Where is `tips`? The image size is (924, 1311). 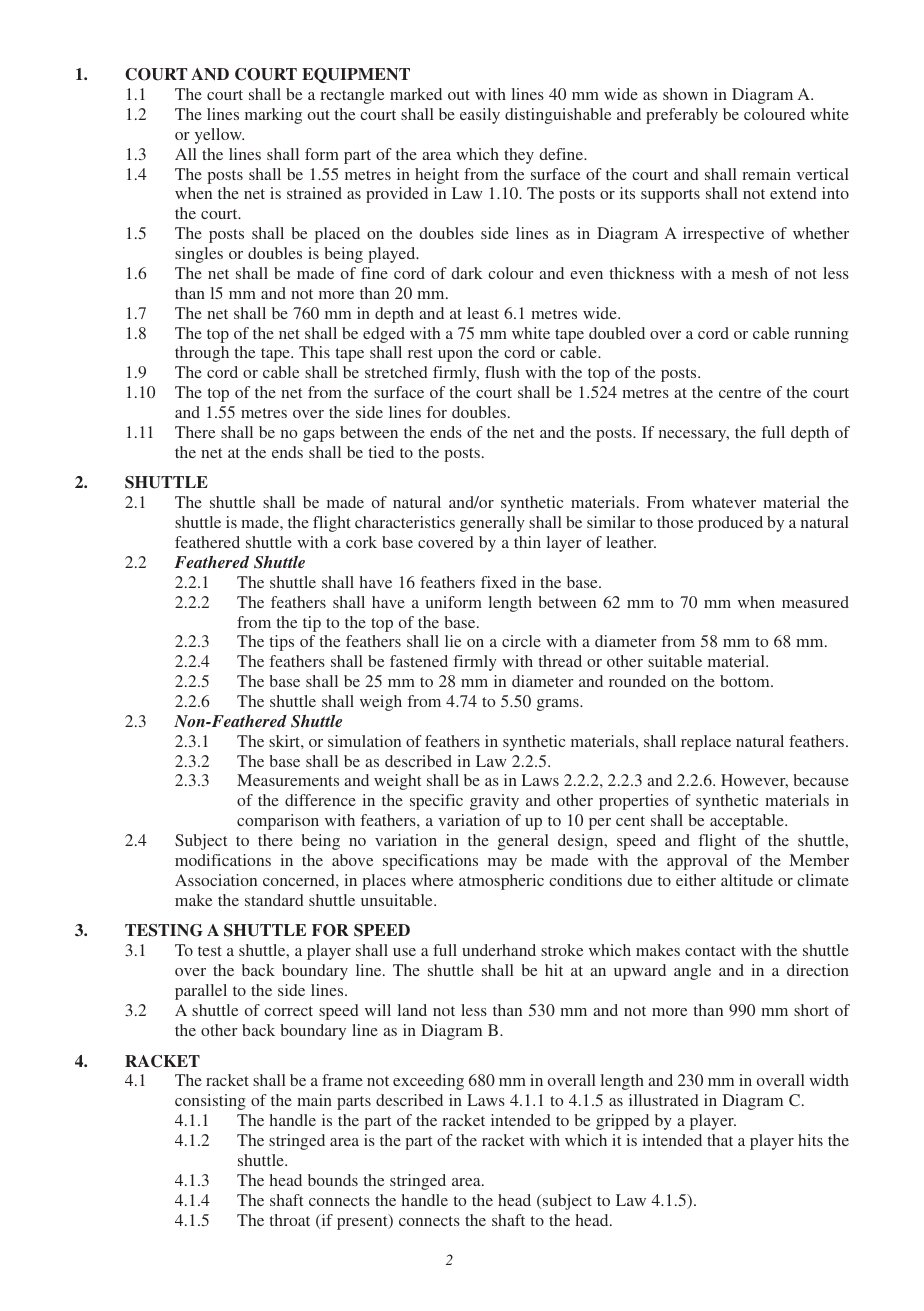
tips is located at coordinates (282, 643).
